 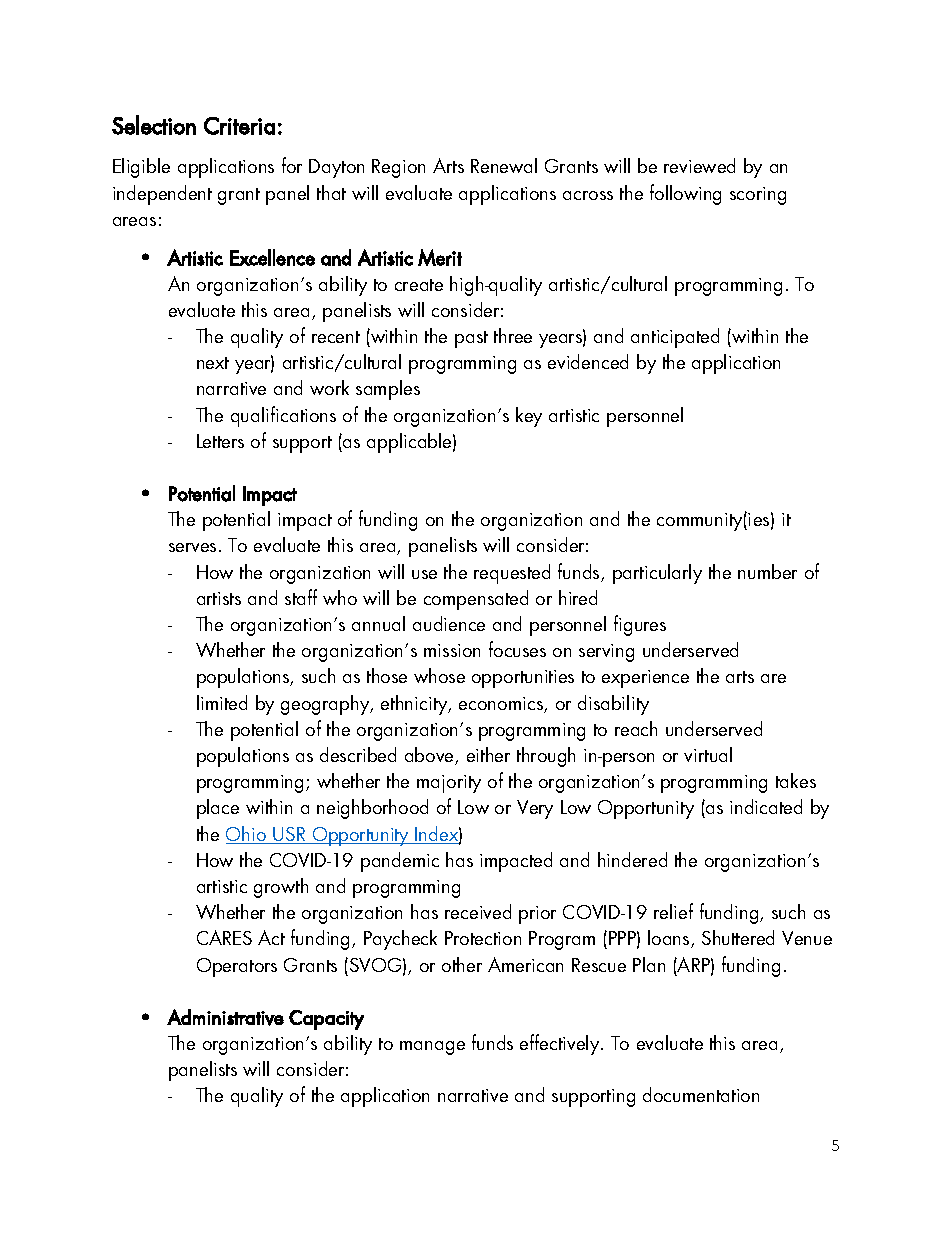 What do you see at coordinates (699, 165) in the image?
I see `reviewed` at bounding box center [699, 165].
